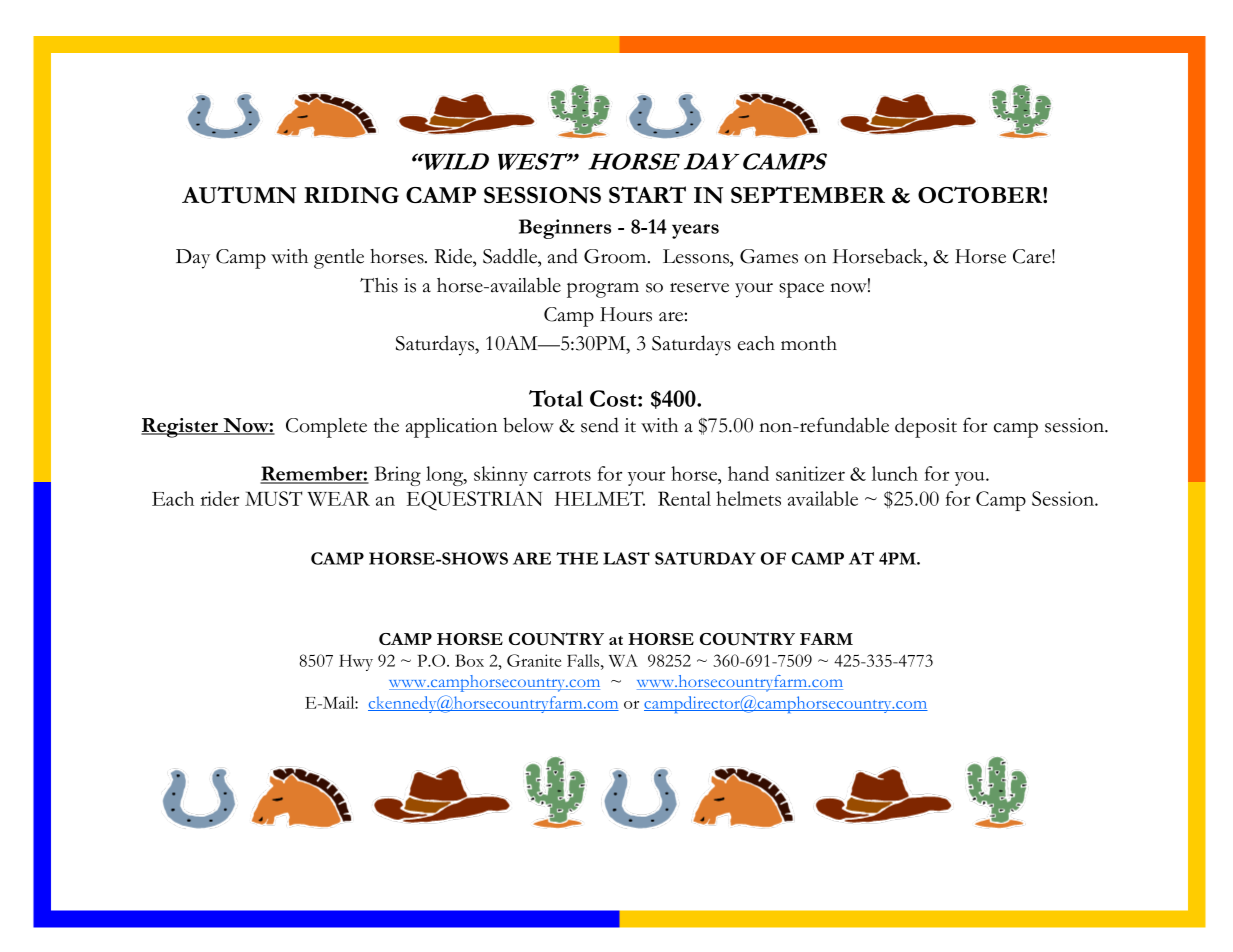 The image size is (1233, 952). I want to click on Complete, so click(326, 428).
